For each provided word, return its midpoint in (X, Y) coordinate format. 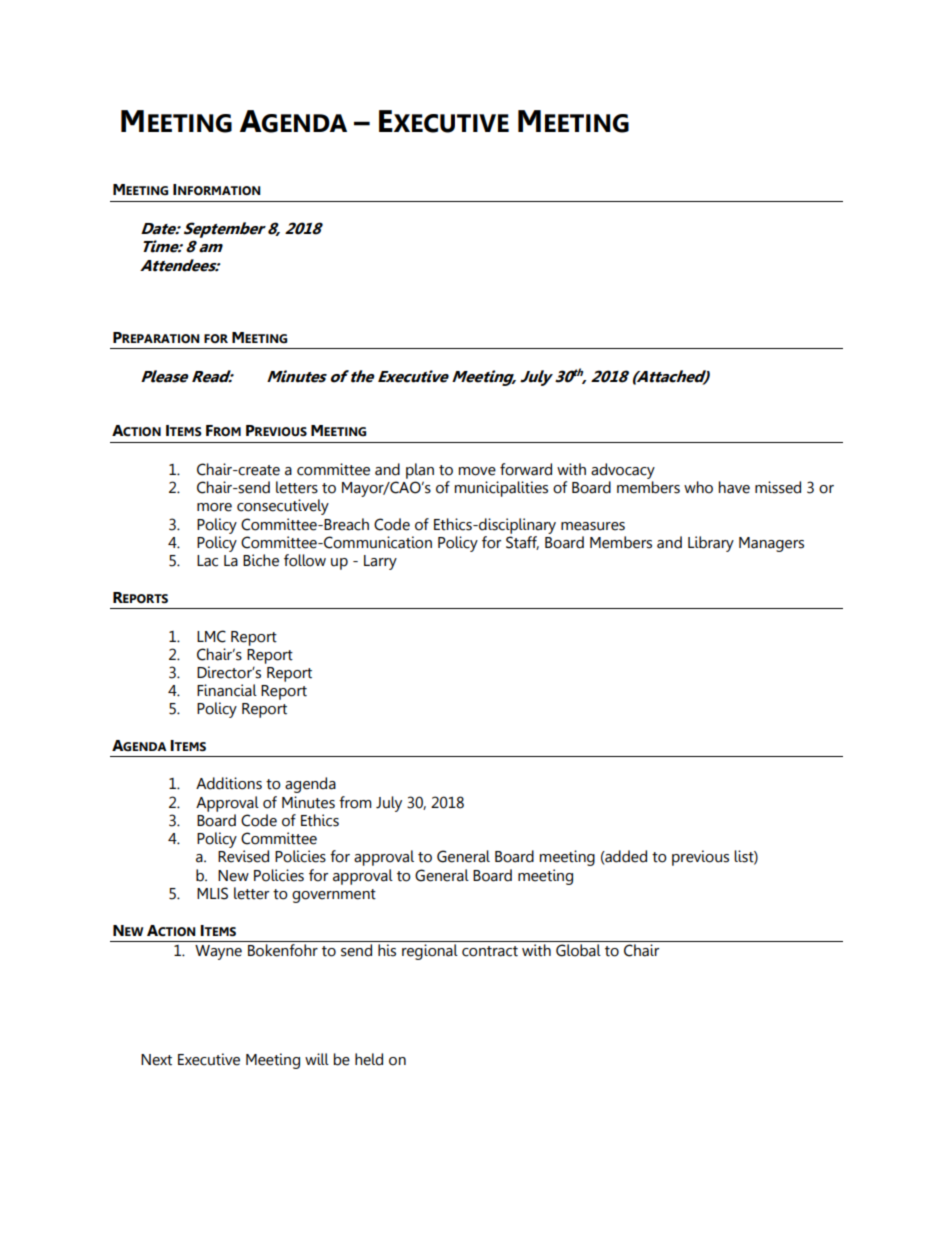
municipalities (501, 489)
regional (430, 952)
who (698, 487)
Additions (229, 783)
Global (578, 950)
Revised (243, 856)
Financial (227, 690)
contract (490, 951)
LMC (211, 636)
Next (156, 1060)
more (214, 507)
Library (711, 544)
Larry (380, 562)
